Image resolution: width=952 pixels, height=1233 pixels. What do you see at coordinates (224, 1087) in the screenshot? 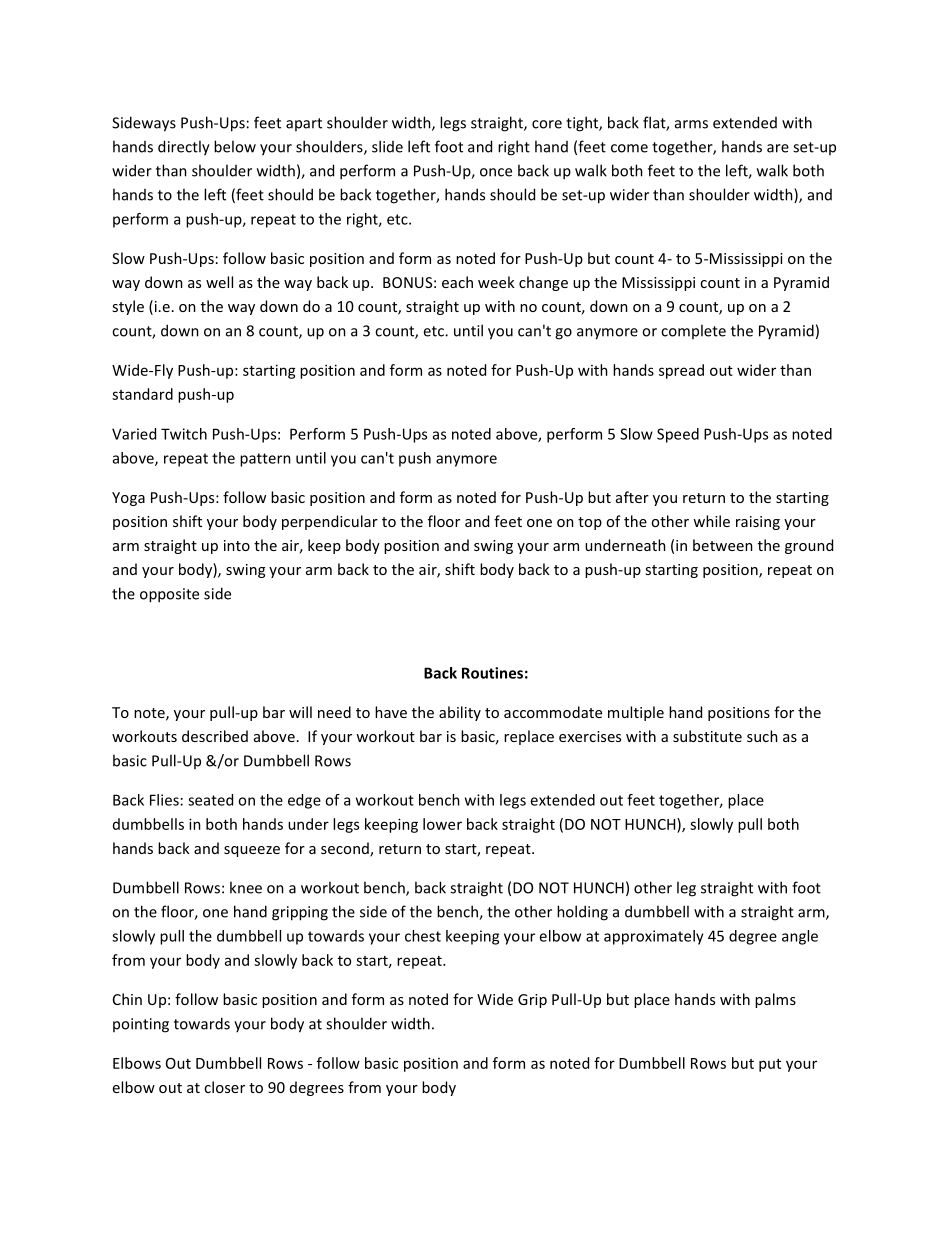
I see `closer` at bounding box center [224, 1087].
